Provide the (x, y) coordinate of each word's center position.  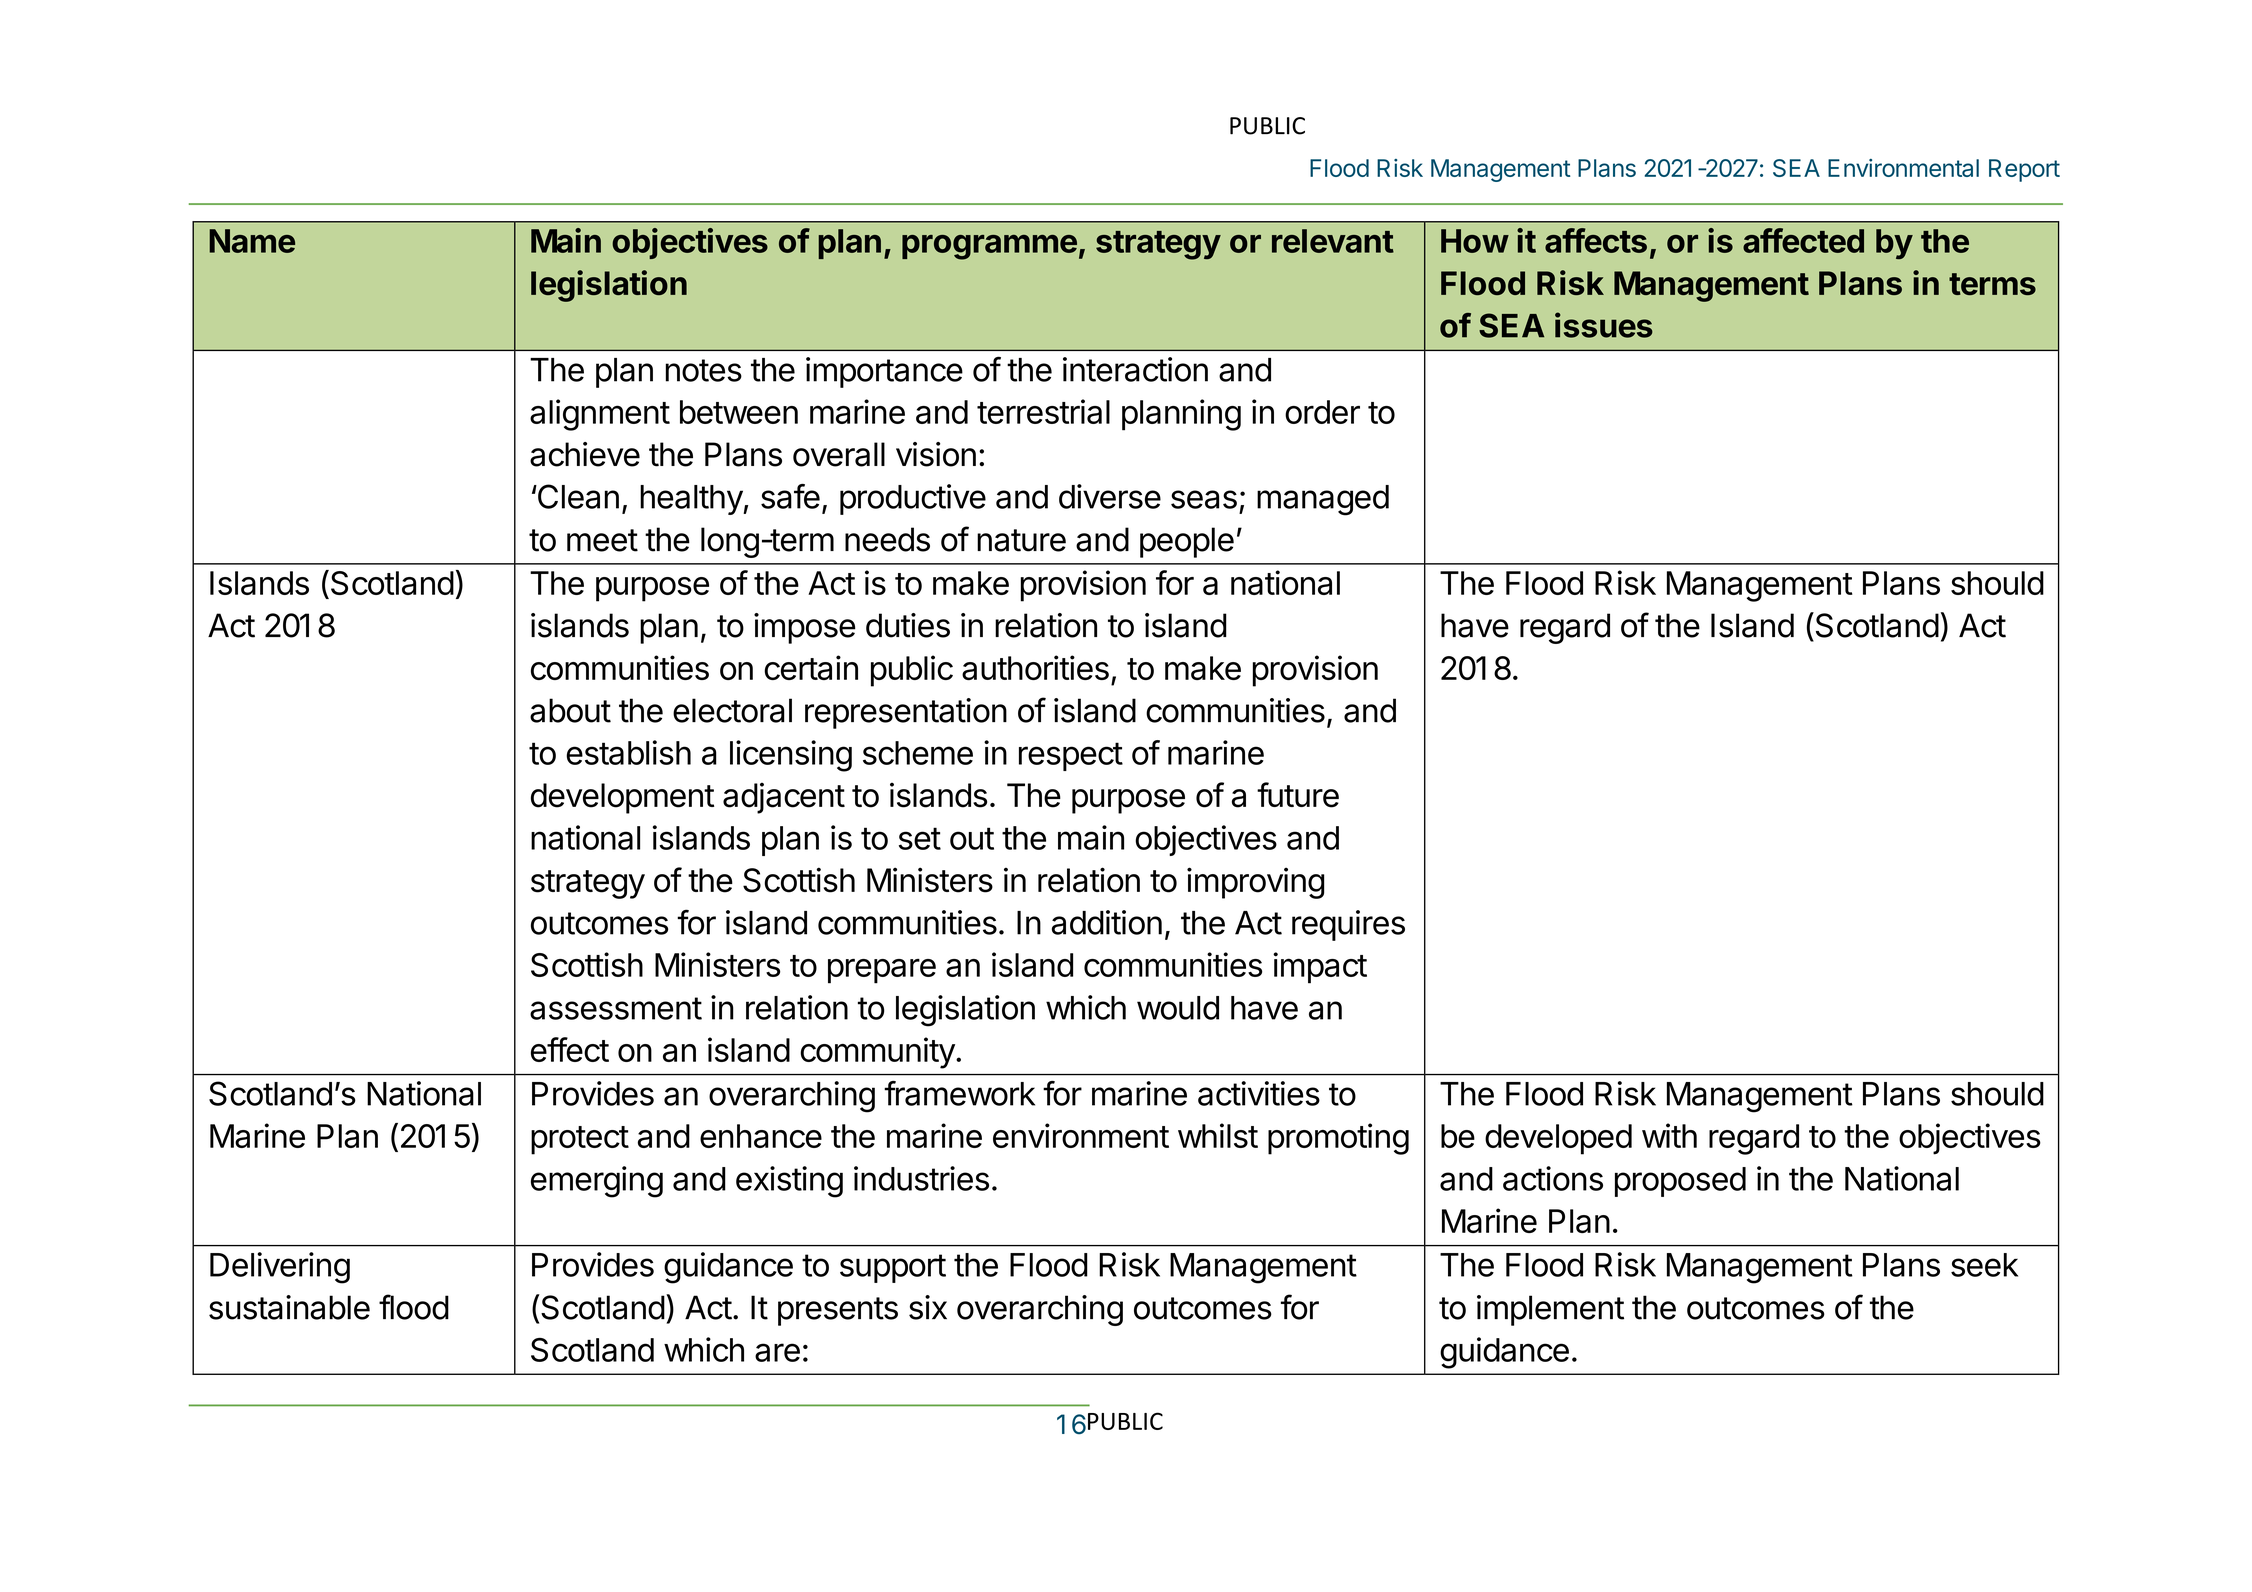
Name (252, 241)
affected (1803, 240)
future (1298, 795)
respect (1071, 756)
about (570, 710)
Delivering (280, 1268)
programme (989, 247)
